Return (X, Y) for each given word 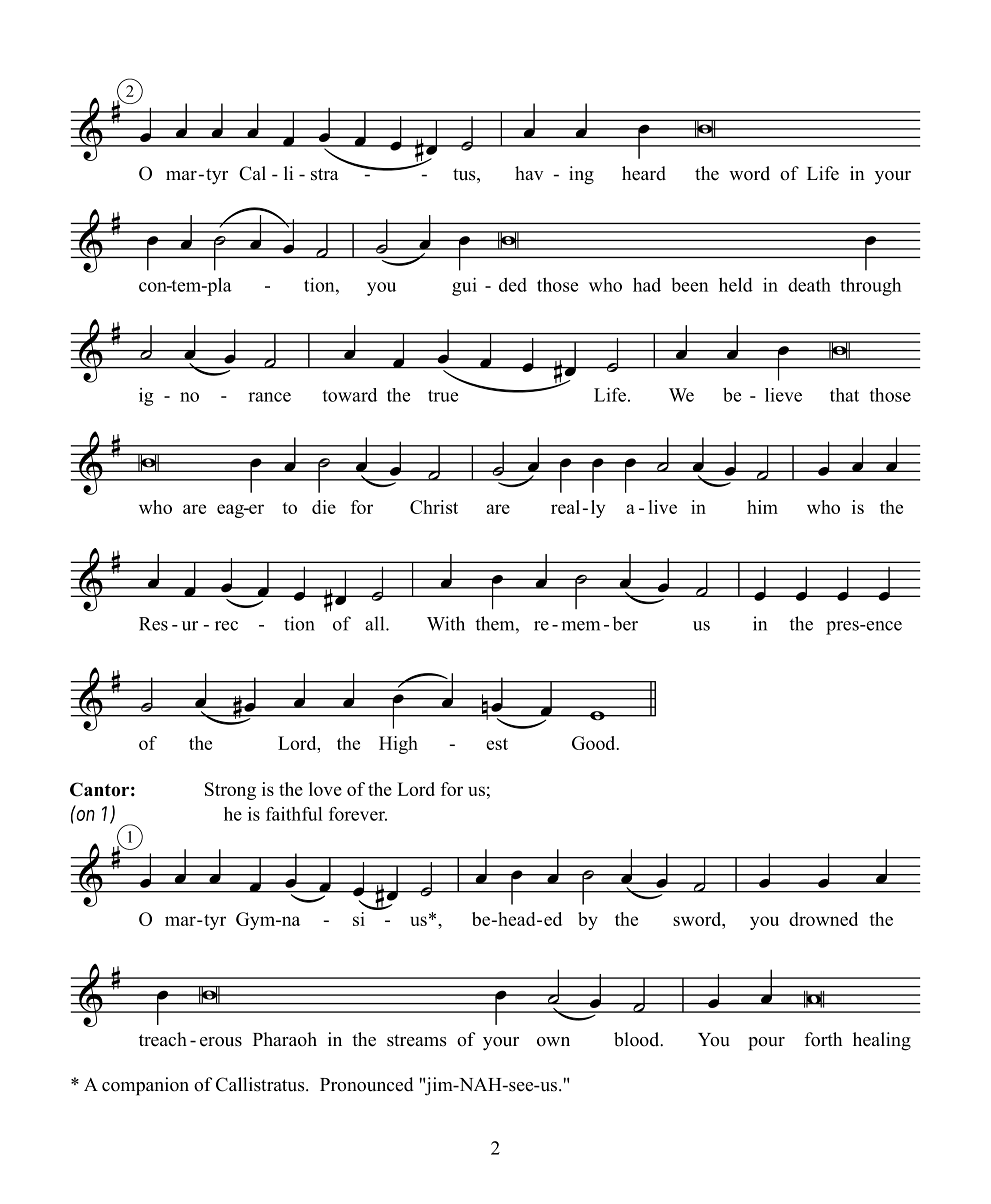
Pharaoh (285, 1039)
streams (417, 1040)
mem (580, 626)
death (809, 285)
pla (218, 286)
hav (529, 173)
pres (843, 628)
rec (226, 626)
